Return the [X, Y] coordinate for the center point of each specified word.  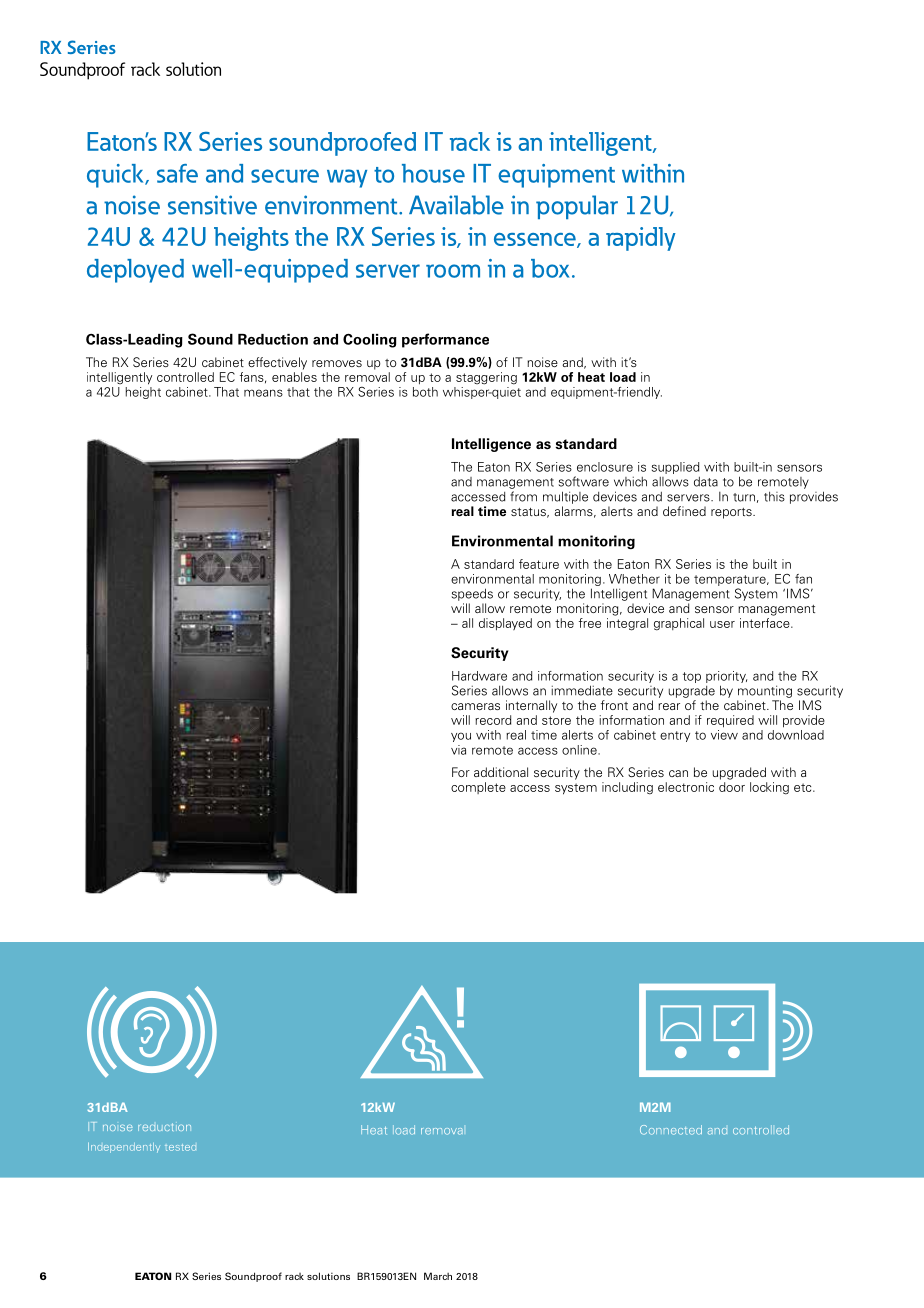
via [458, 750]
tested [180, 1147]
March [438, 1276]
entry [675, 736]
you [461, 737]
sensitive [212, 205]
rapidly [641, 239]
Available [456, 205]
